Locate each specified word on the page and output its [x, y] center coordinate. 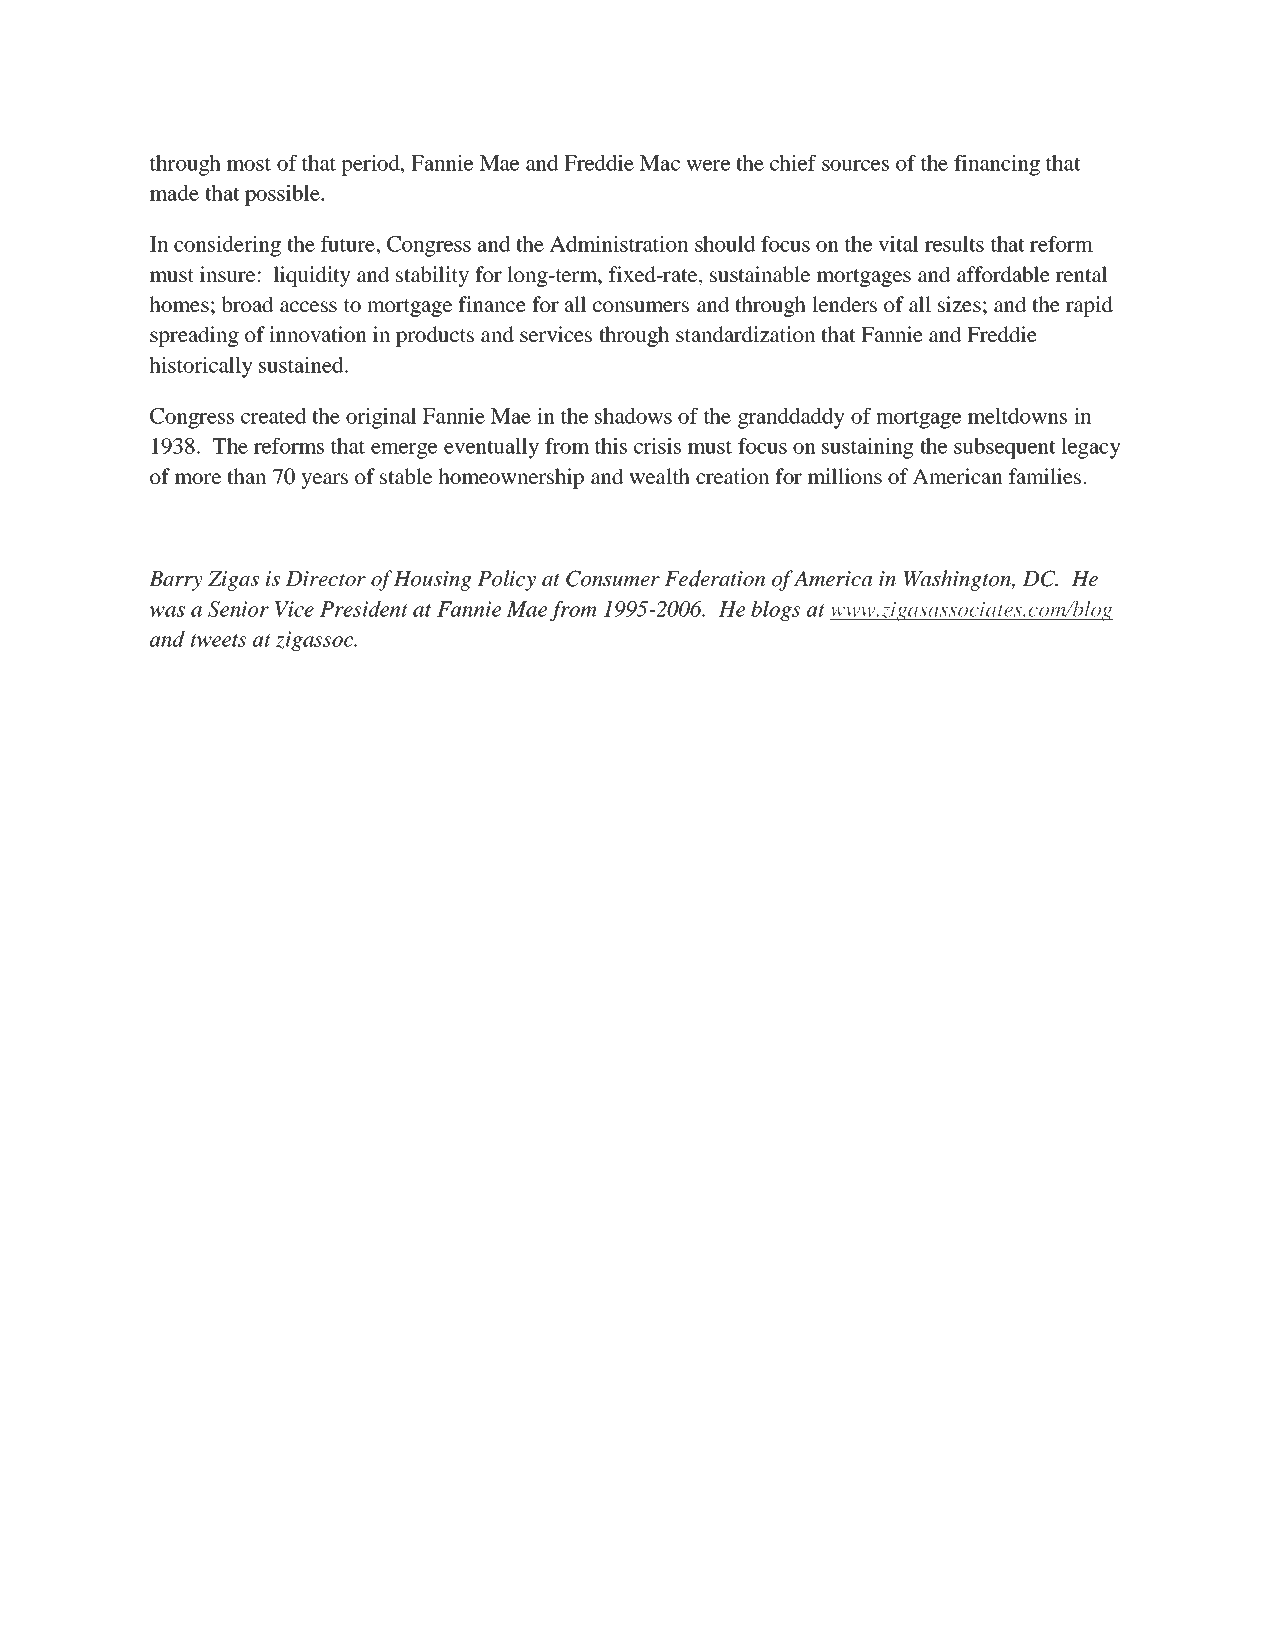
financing [997, 165]
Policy [506, 580]
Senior [238, 609]
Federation [715, 578]
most [249, 164]
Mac [660, 163]
